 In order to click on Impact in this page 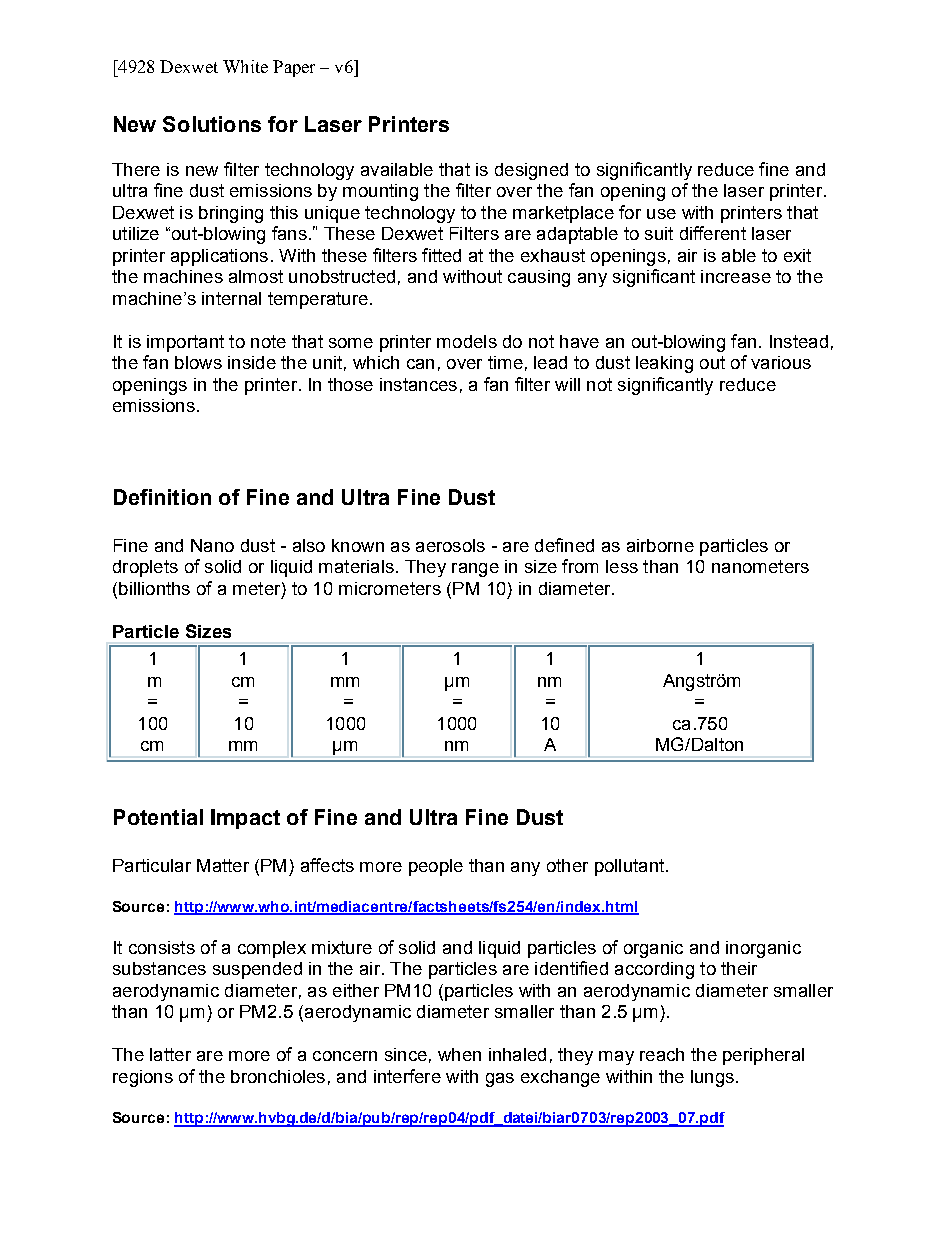, I will do `click(245, 819)`.
